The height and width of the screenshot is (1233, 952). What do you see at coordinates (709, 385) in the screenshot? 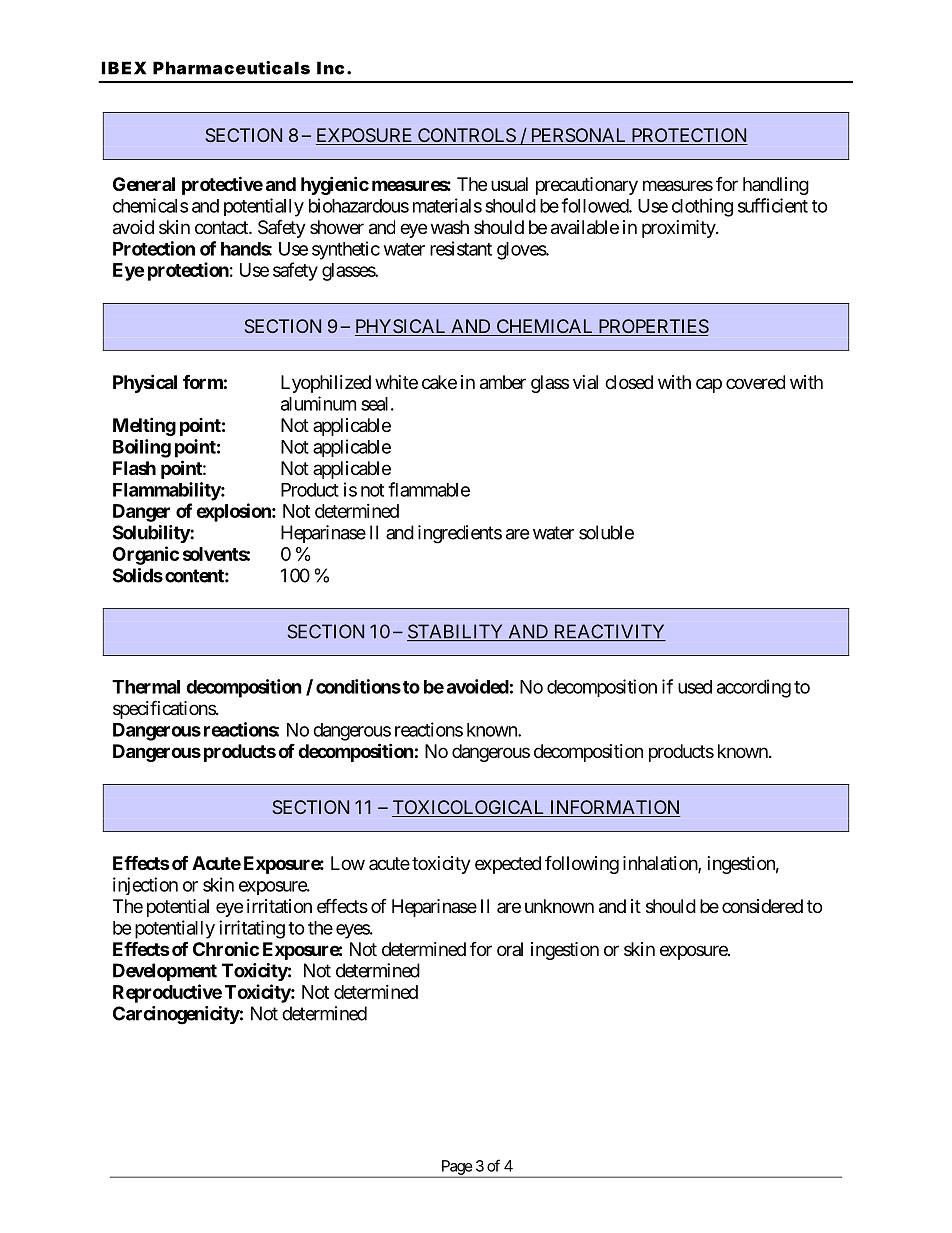
I see `cap` at bounding box center [709, 385].
